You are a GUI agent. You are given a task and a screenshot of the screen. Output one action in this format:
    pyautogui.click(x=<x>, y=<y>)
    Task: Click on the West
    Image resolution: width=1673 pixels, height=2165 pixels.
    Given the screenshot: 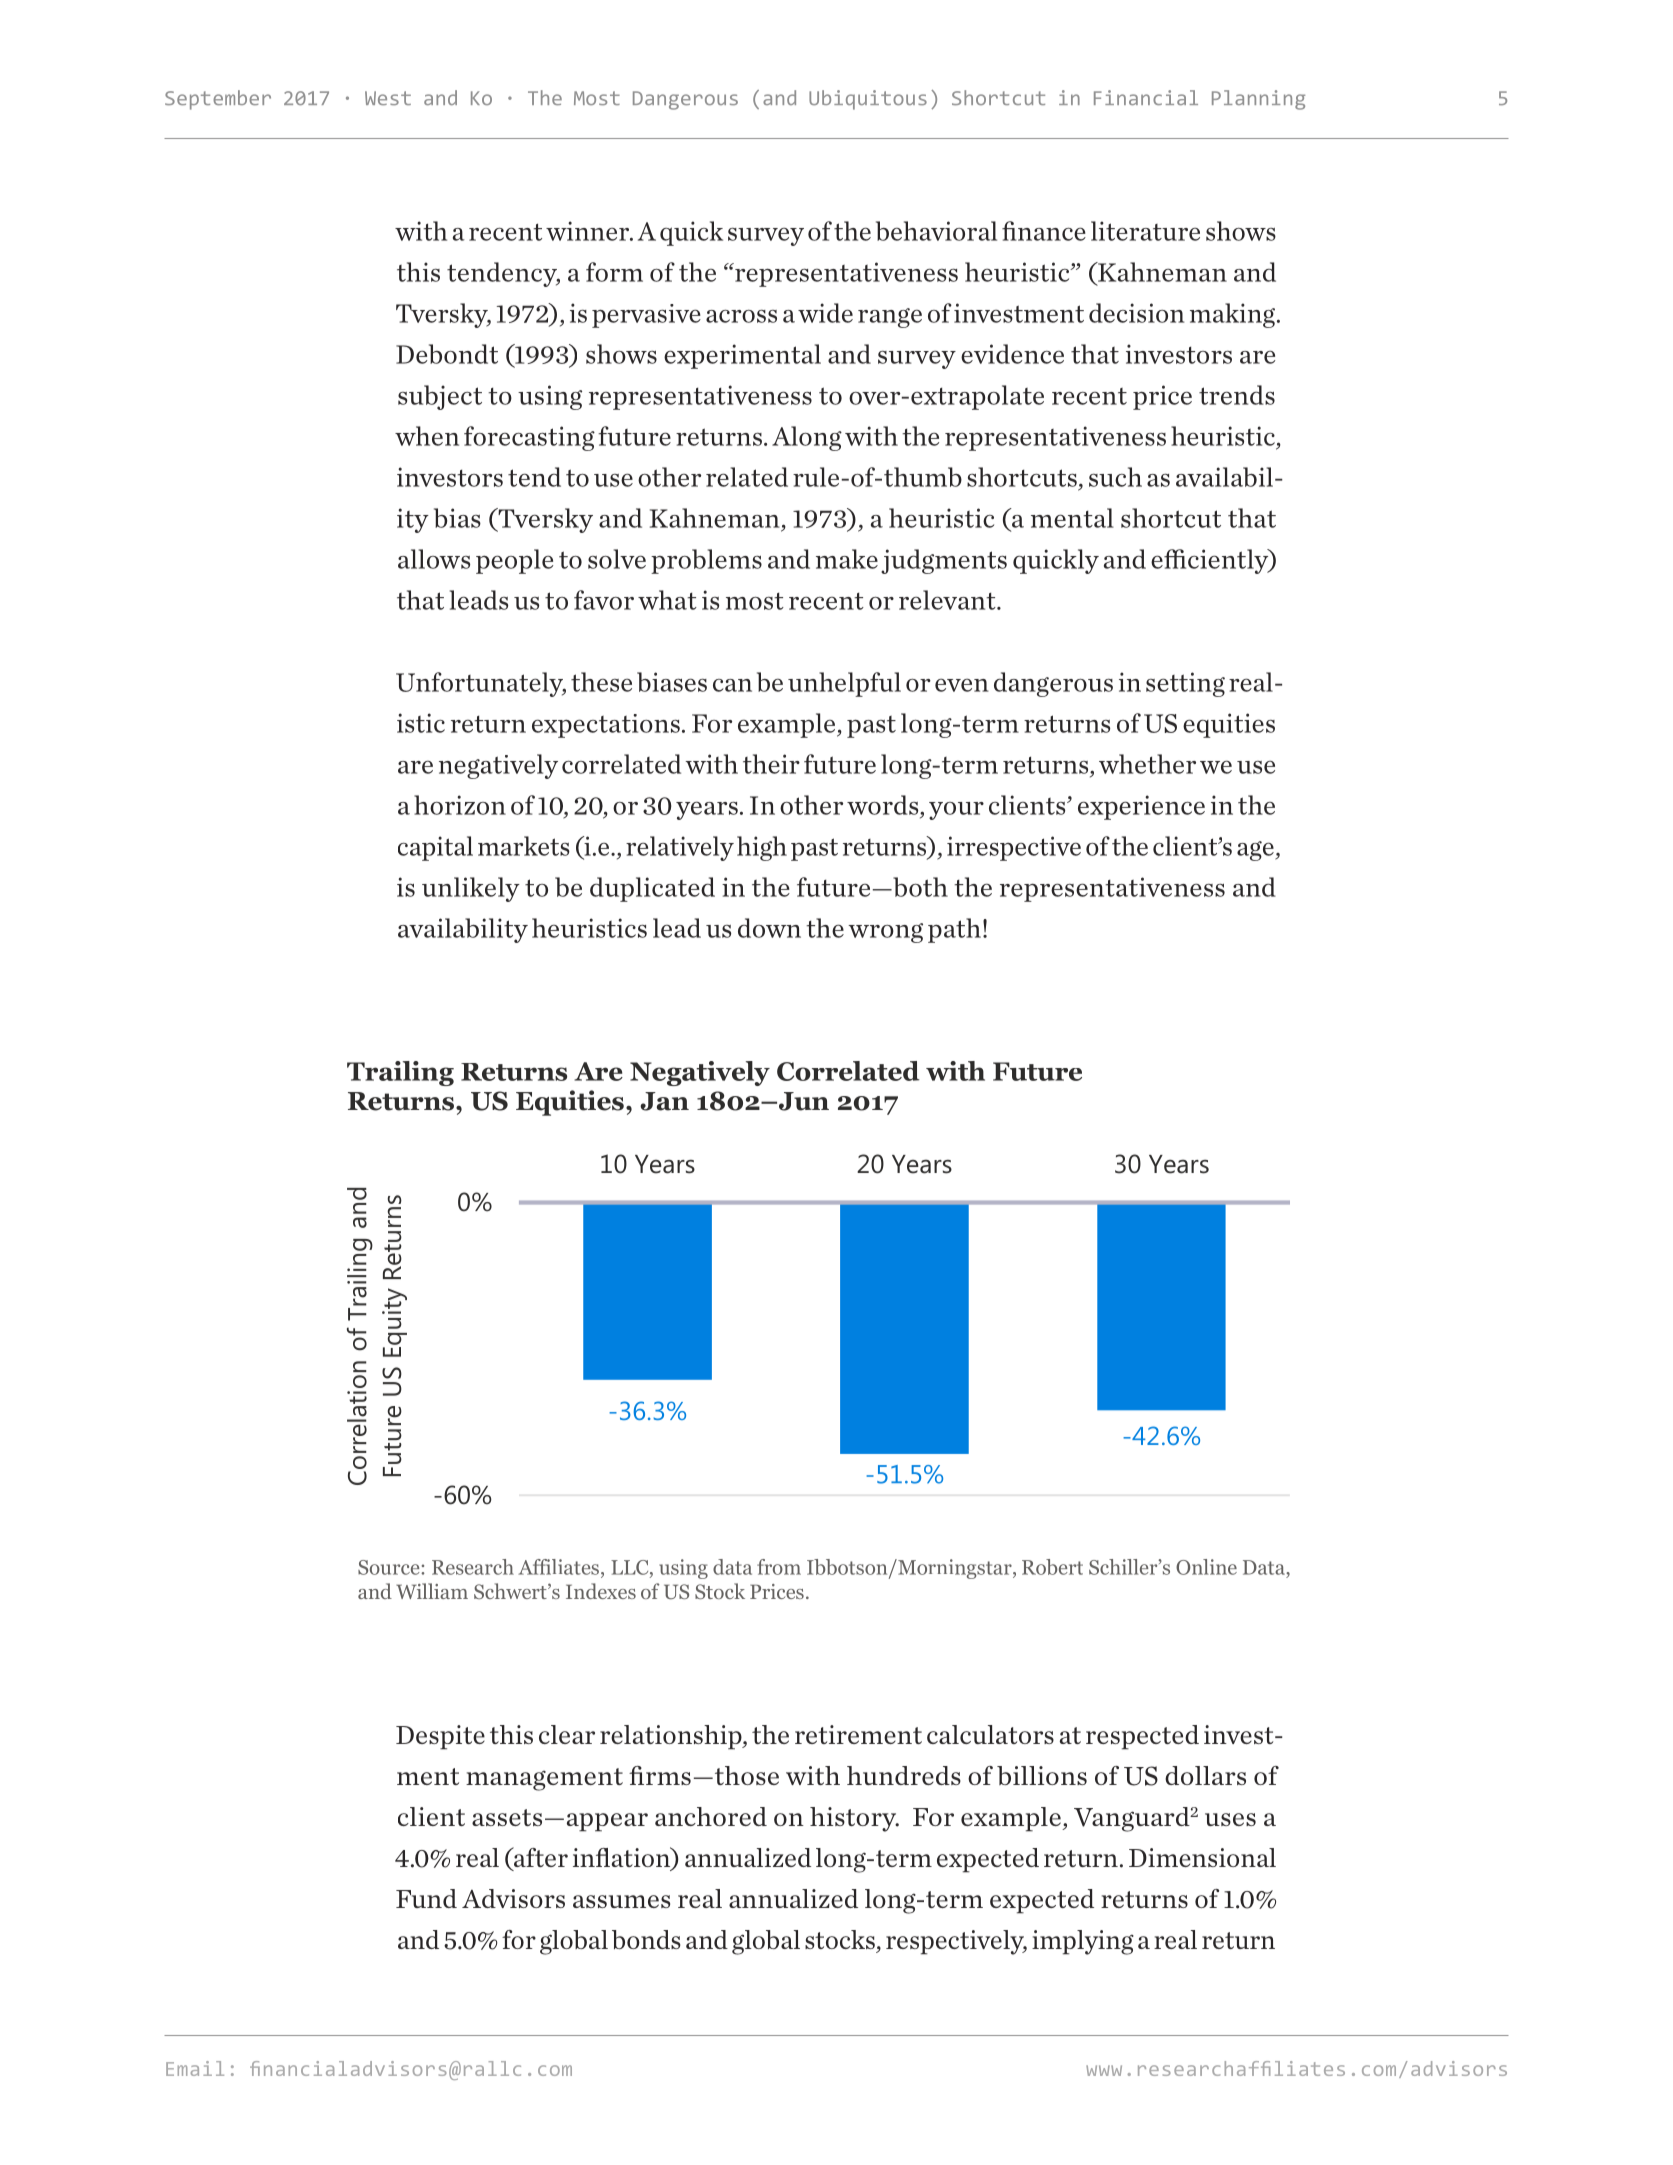 What is the action you would take?
    pyautogui.click(x=388, y=98)
